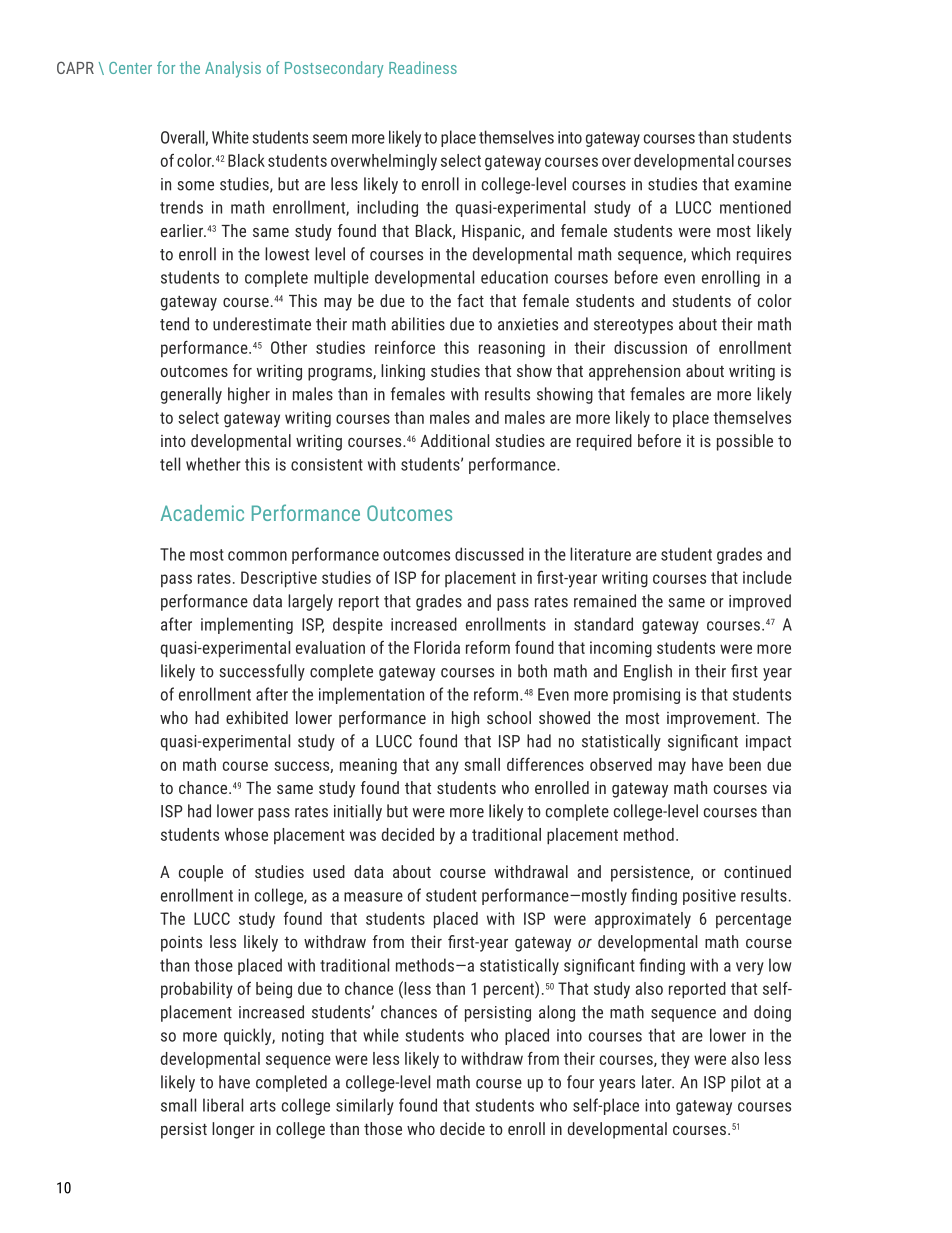 The image size is (952, 1233). I want to click on improved, so click(760, 602).
